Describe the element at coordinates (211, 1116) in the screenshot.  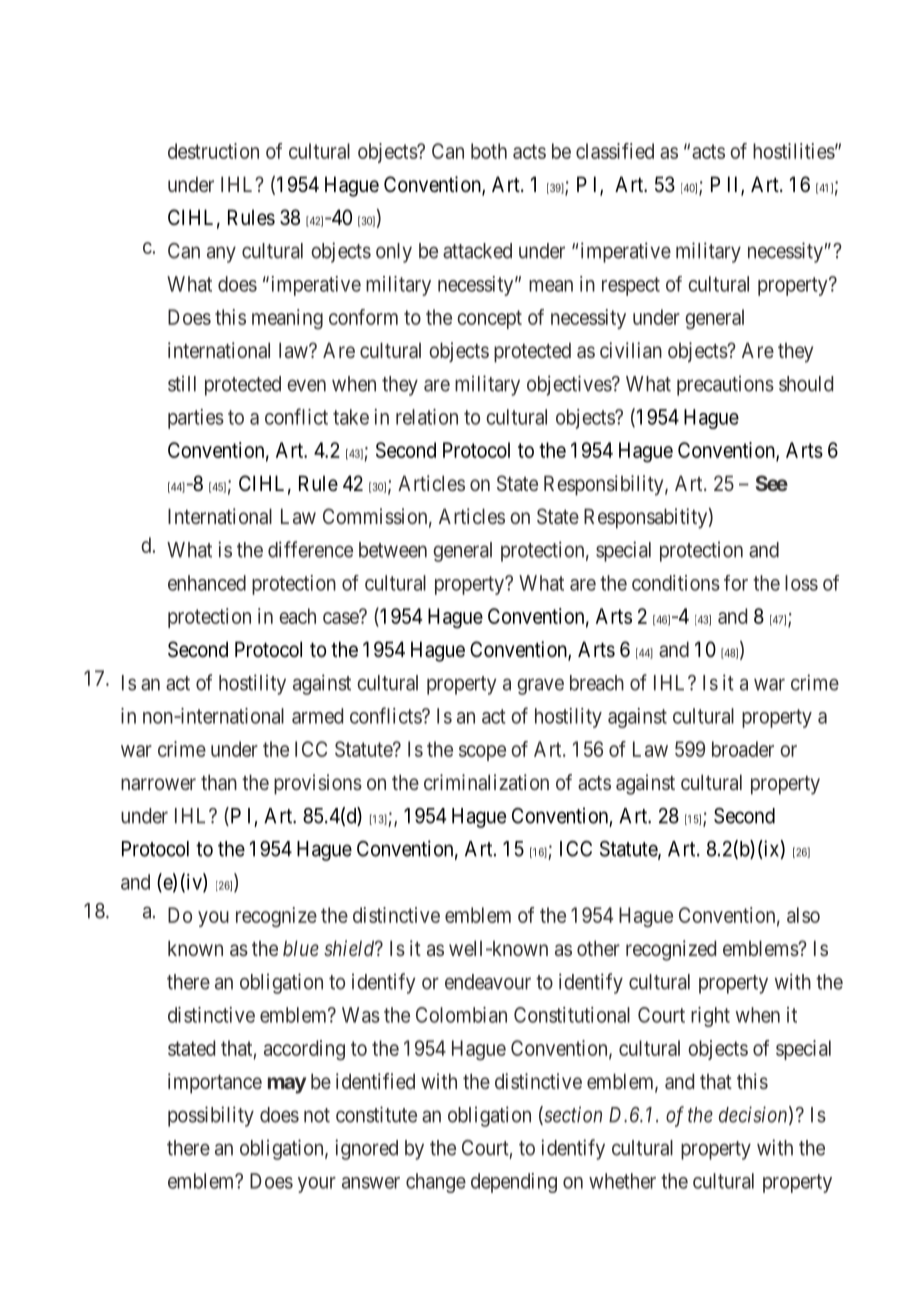
I see `possibility` at that location.
